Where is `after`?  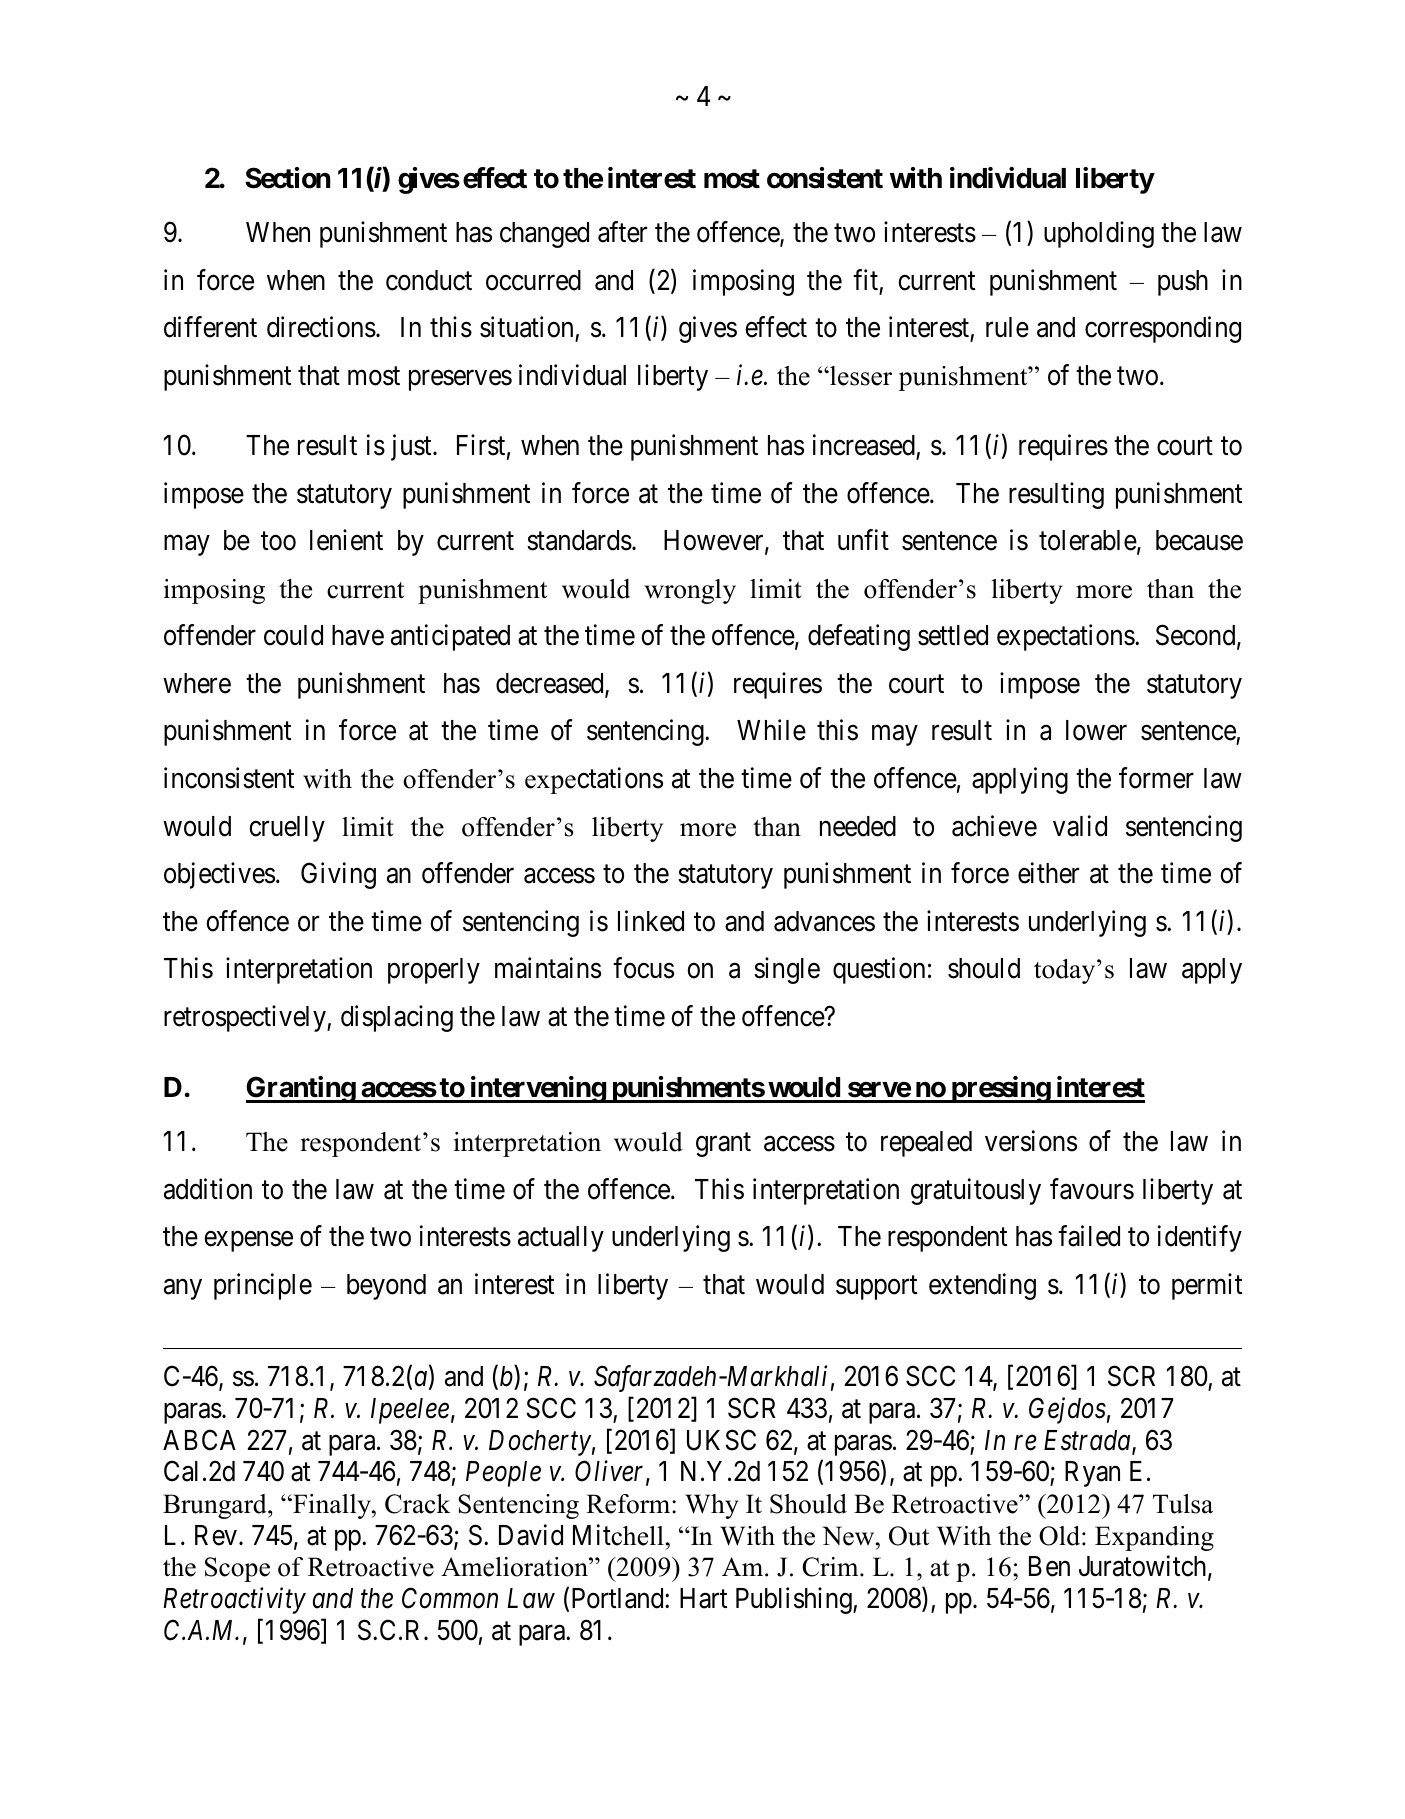 after is located at coordinates (622, 232).
